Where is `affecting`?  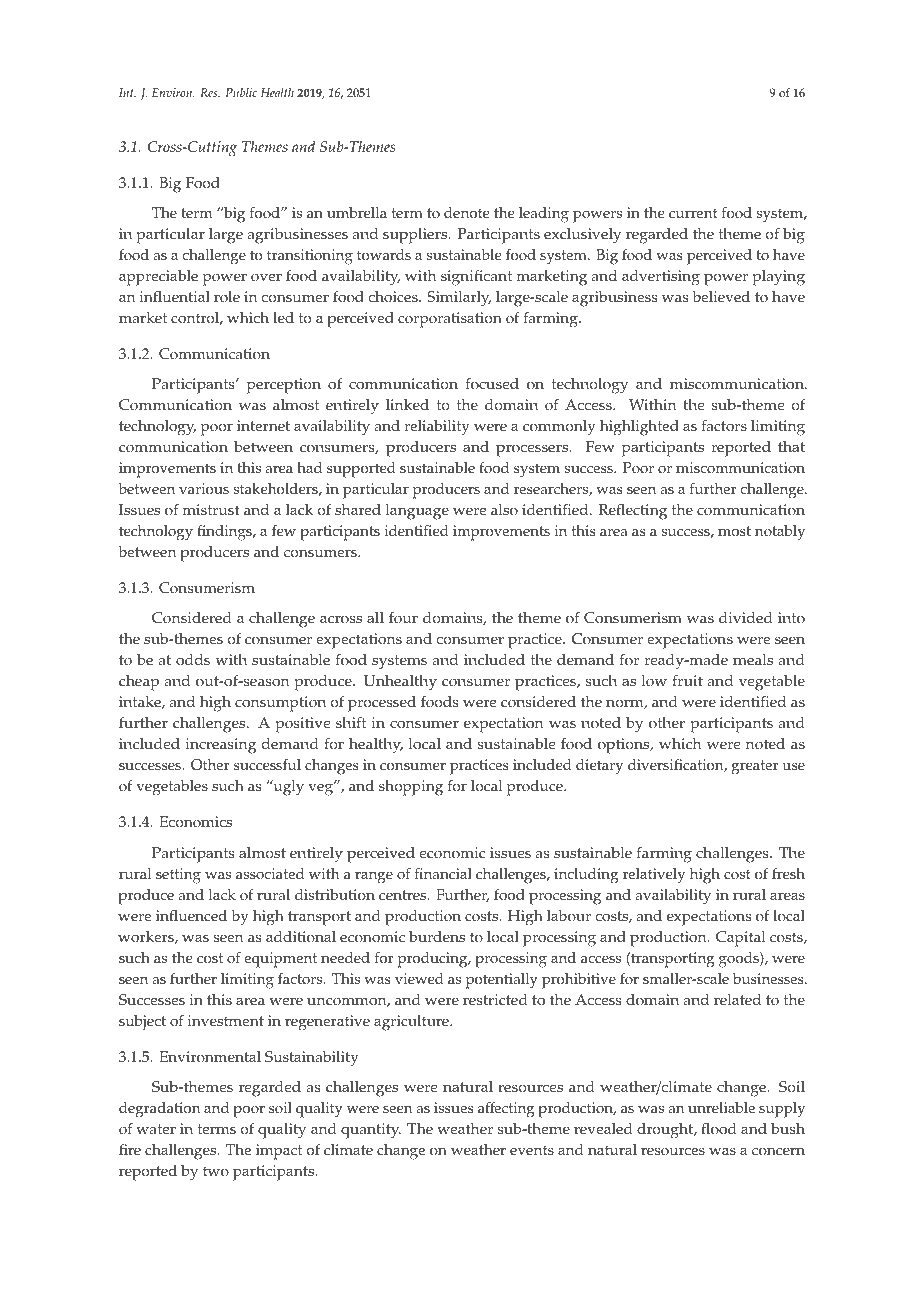 affecting is located at coordinates (506, 1109).
